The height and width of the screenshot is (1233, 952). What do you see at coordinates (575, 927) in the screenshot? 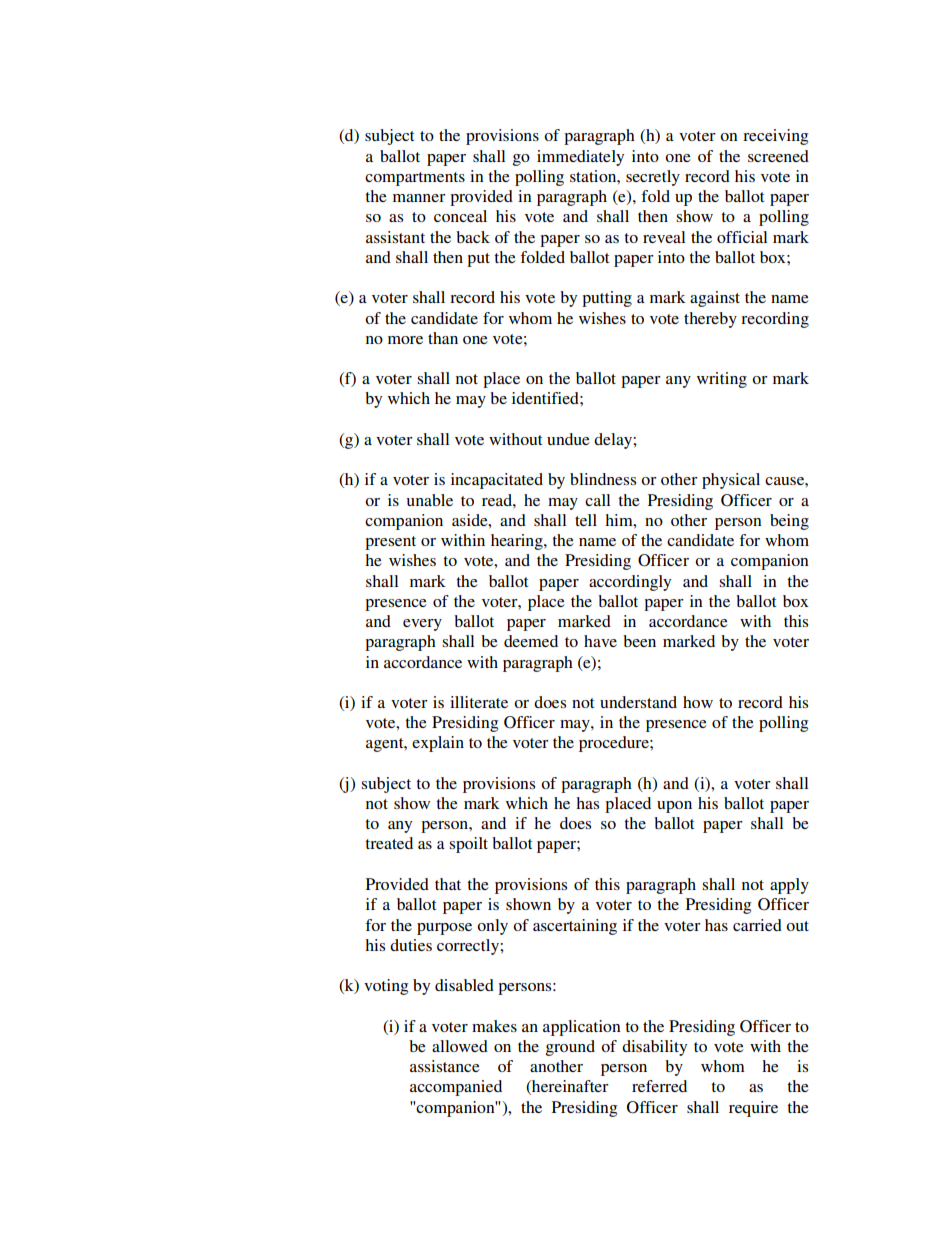
I see `ascertaining` at bounding box center [575, 927].
